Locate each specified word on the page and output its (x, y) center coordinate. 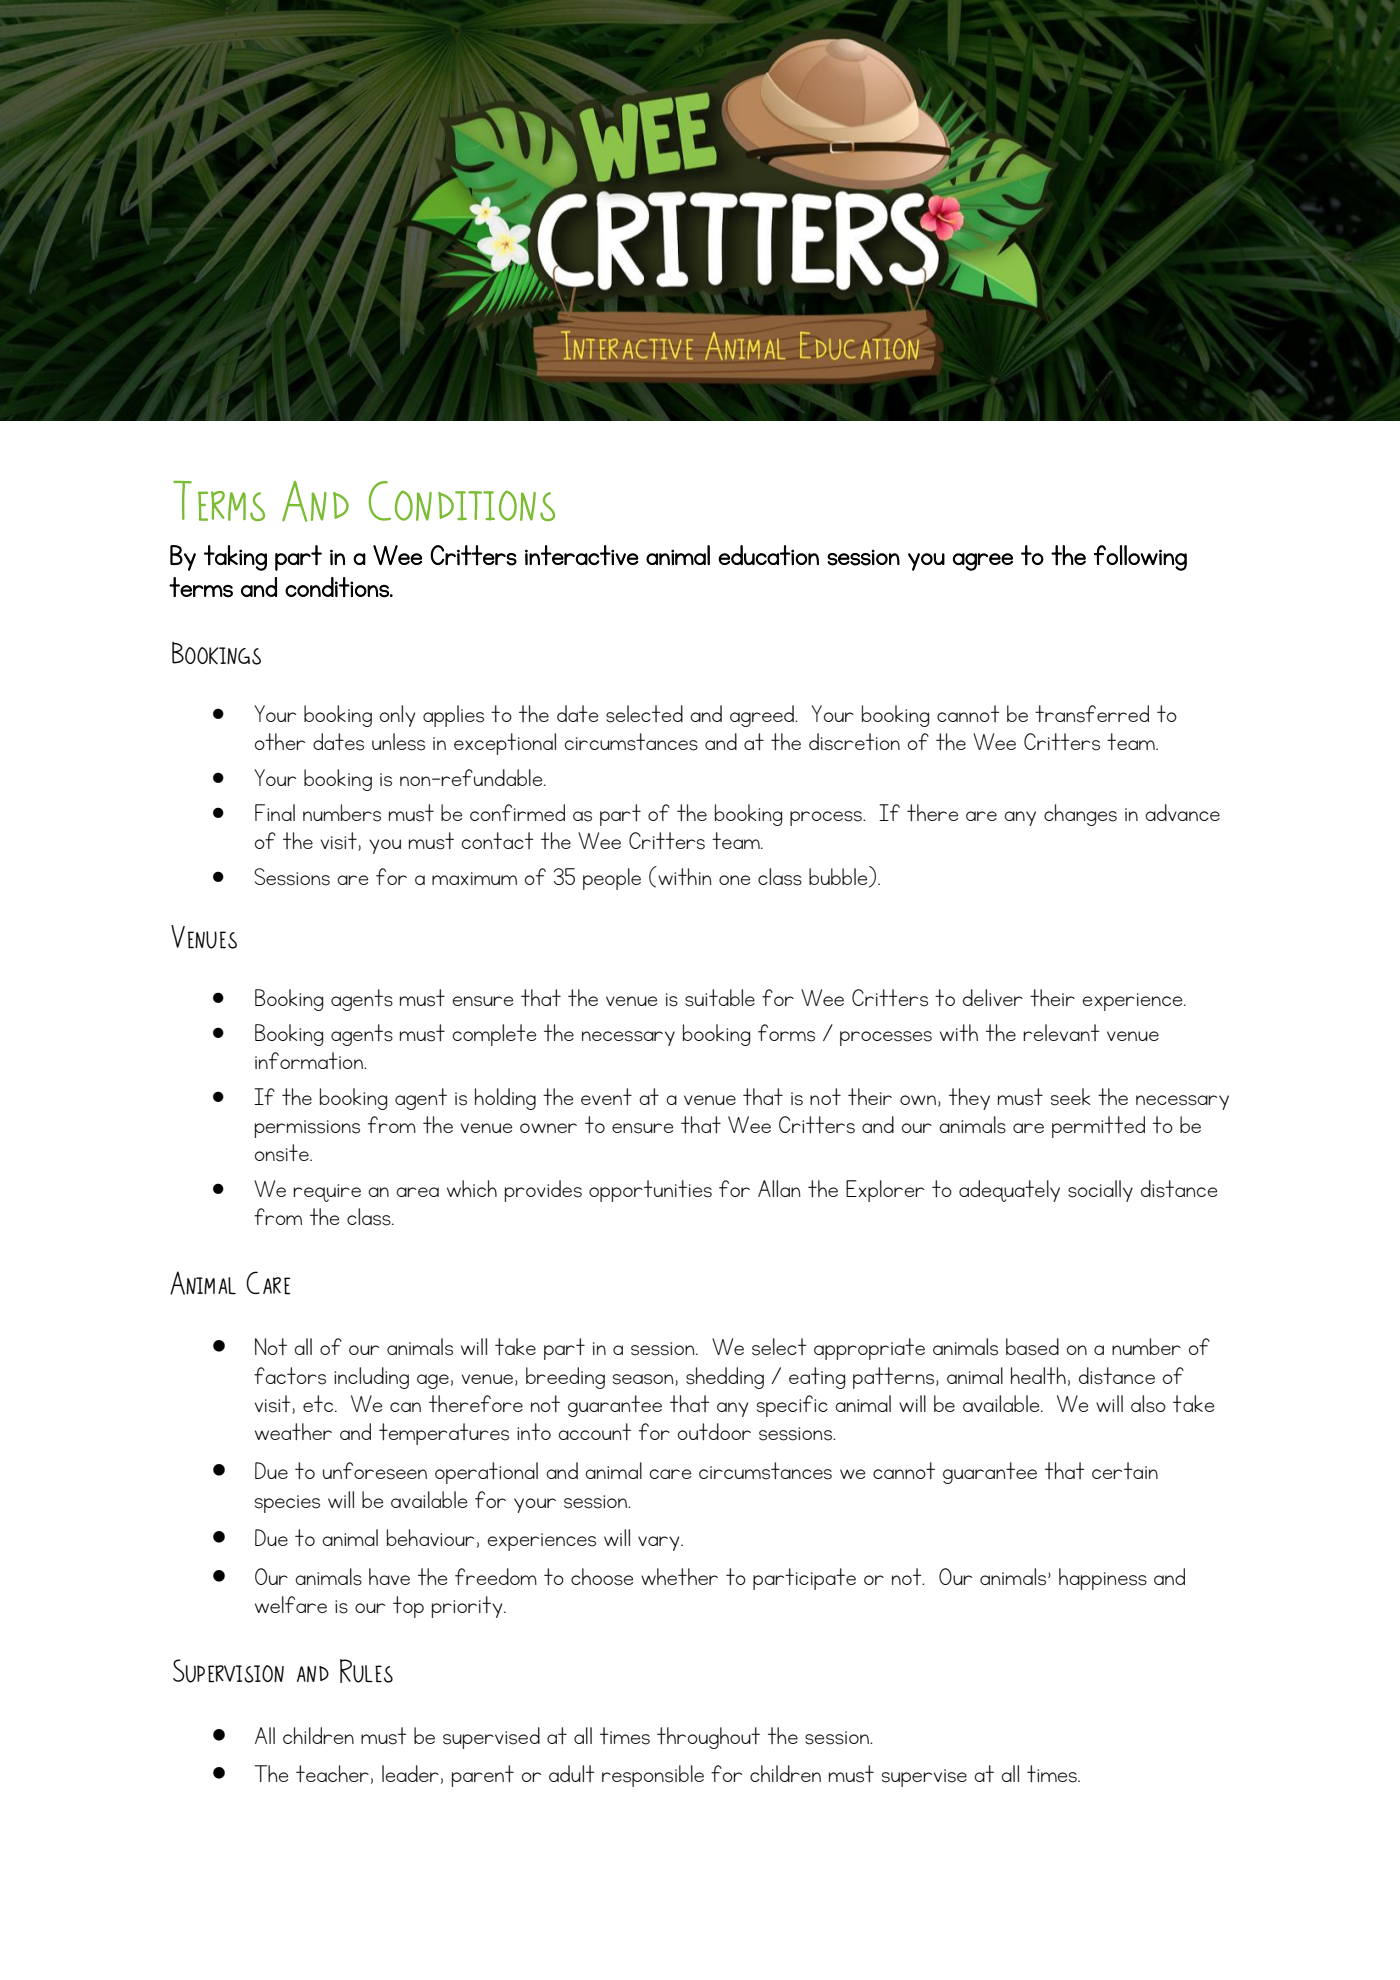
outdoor (714, 1431)
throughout (708, 1738)
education (768, 555)
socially (1100, 1191)
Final (275, 812)
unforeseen (375, 1471)
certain (1125, 1470)
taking (235, 558)
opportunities (650, 1191)
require (327, 1193)
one (734, 880)
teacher (332, 1773)
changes (1080, 815)
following (1140, 558)
